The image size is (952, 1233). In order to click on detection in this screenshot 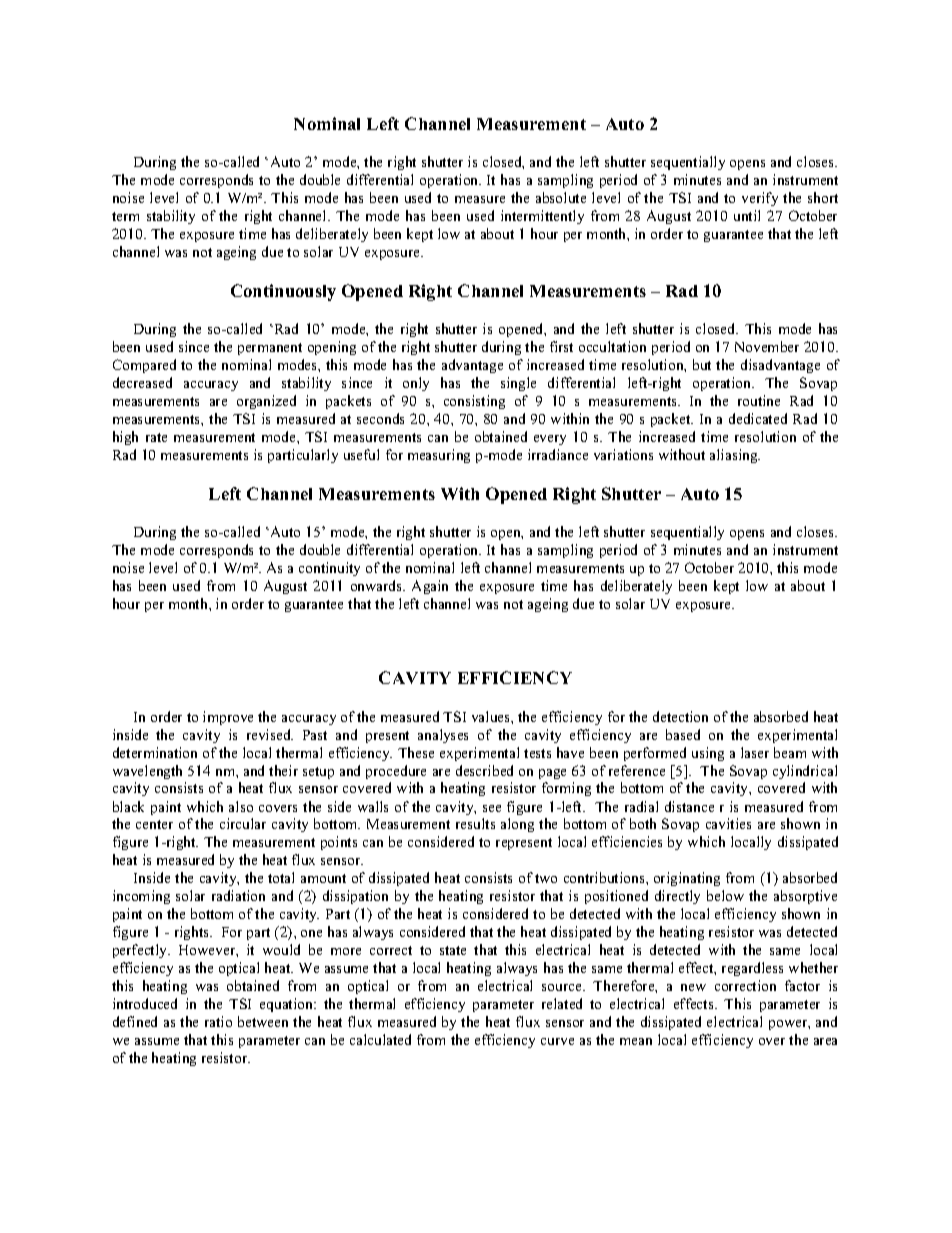, I will do `click(680, 716)`.
